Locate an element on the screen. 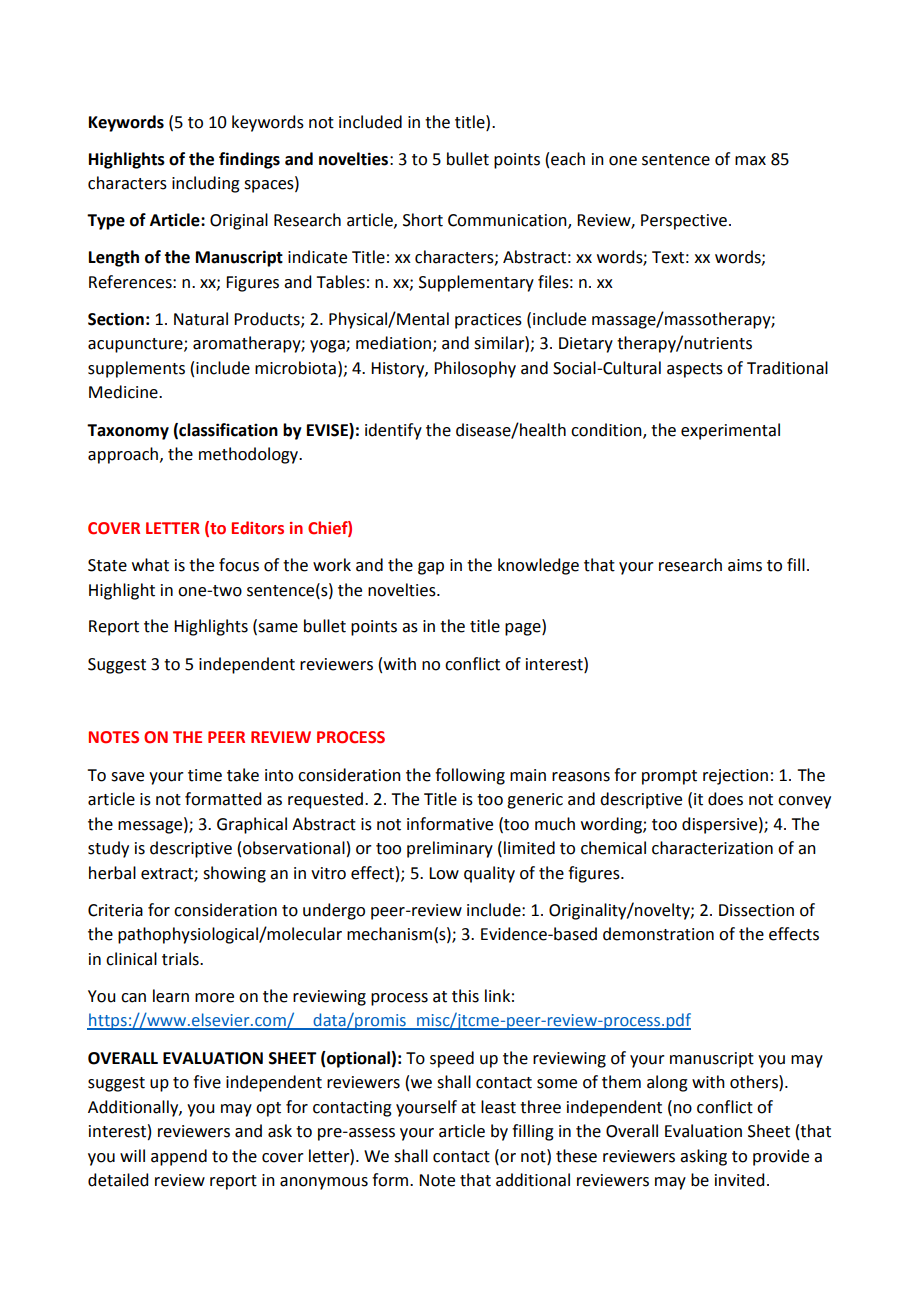 This screenshot has width=924, height=1308. including is located at coordinates (206, 184).
